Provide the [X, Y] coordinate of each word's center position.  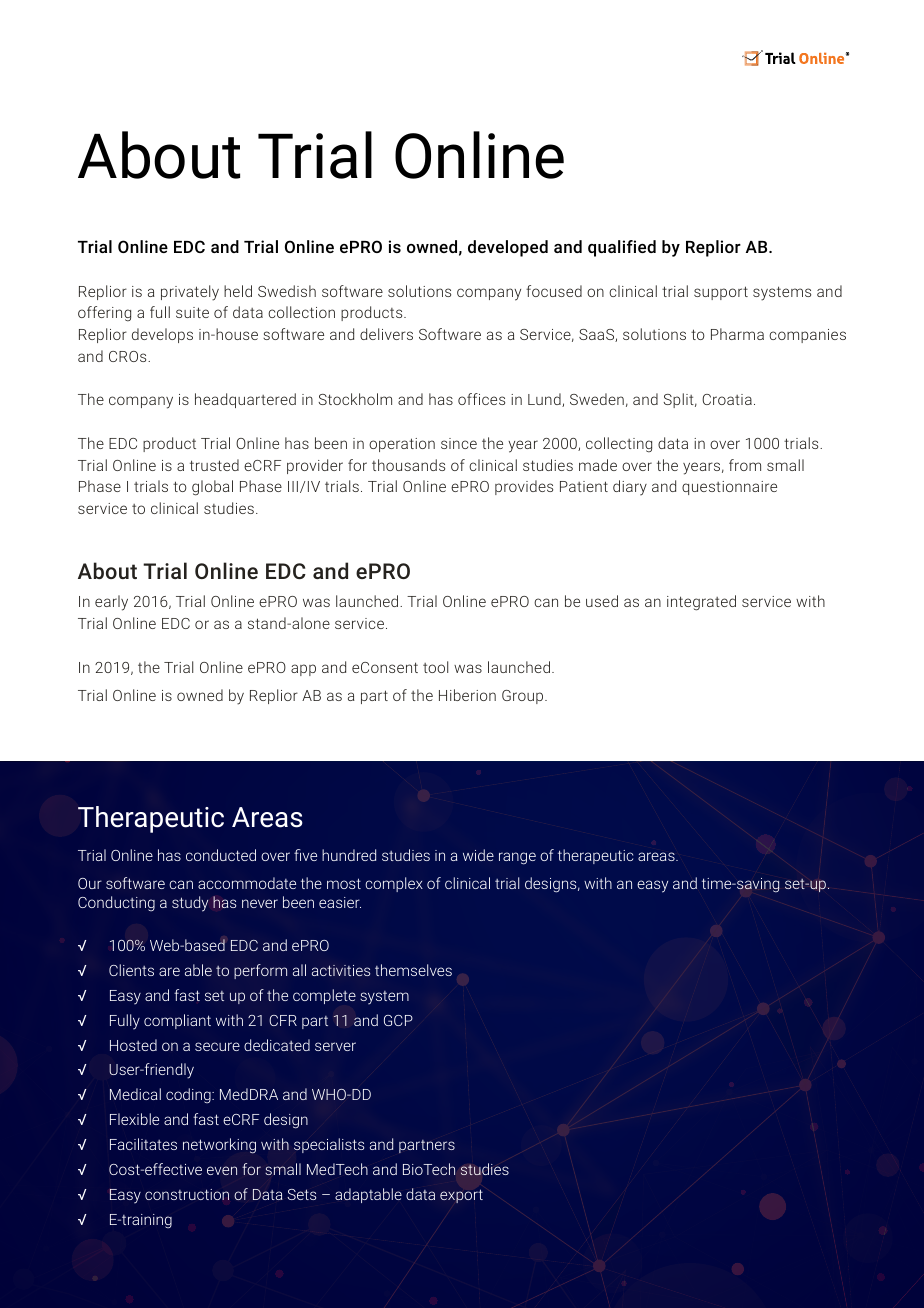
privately [190, 293]
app [303, 670]
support [721, 293]
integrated [701, 603]
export [461, 1196]
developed [508, 248]
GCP [398, 1020]
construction [187, 1194]
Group [524, 697]
